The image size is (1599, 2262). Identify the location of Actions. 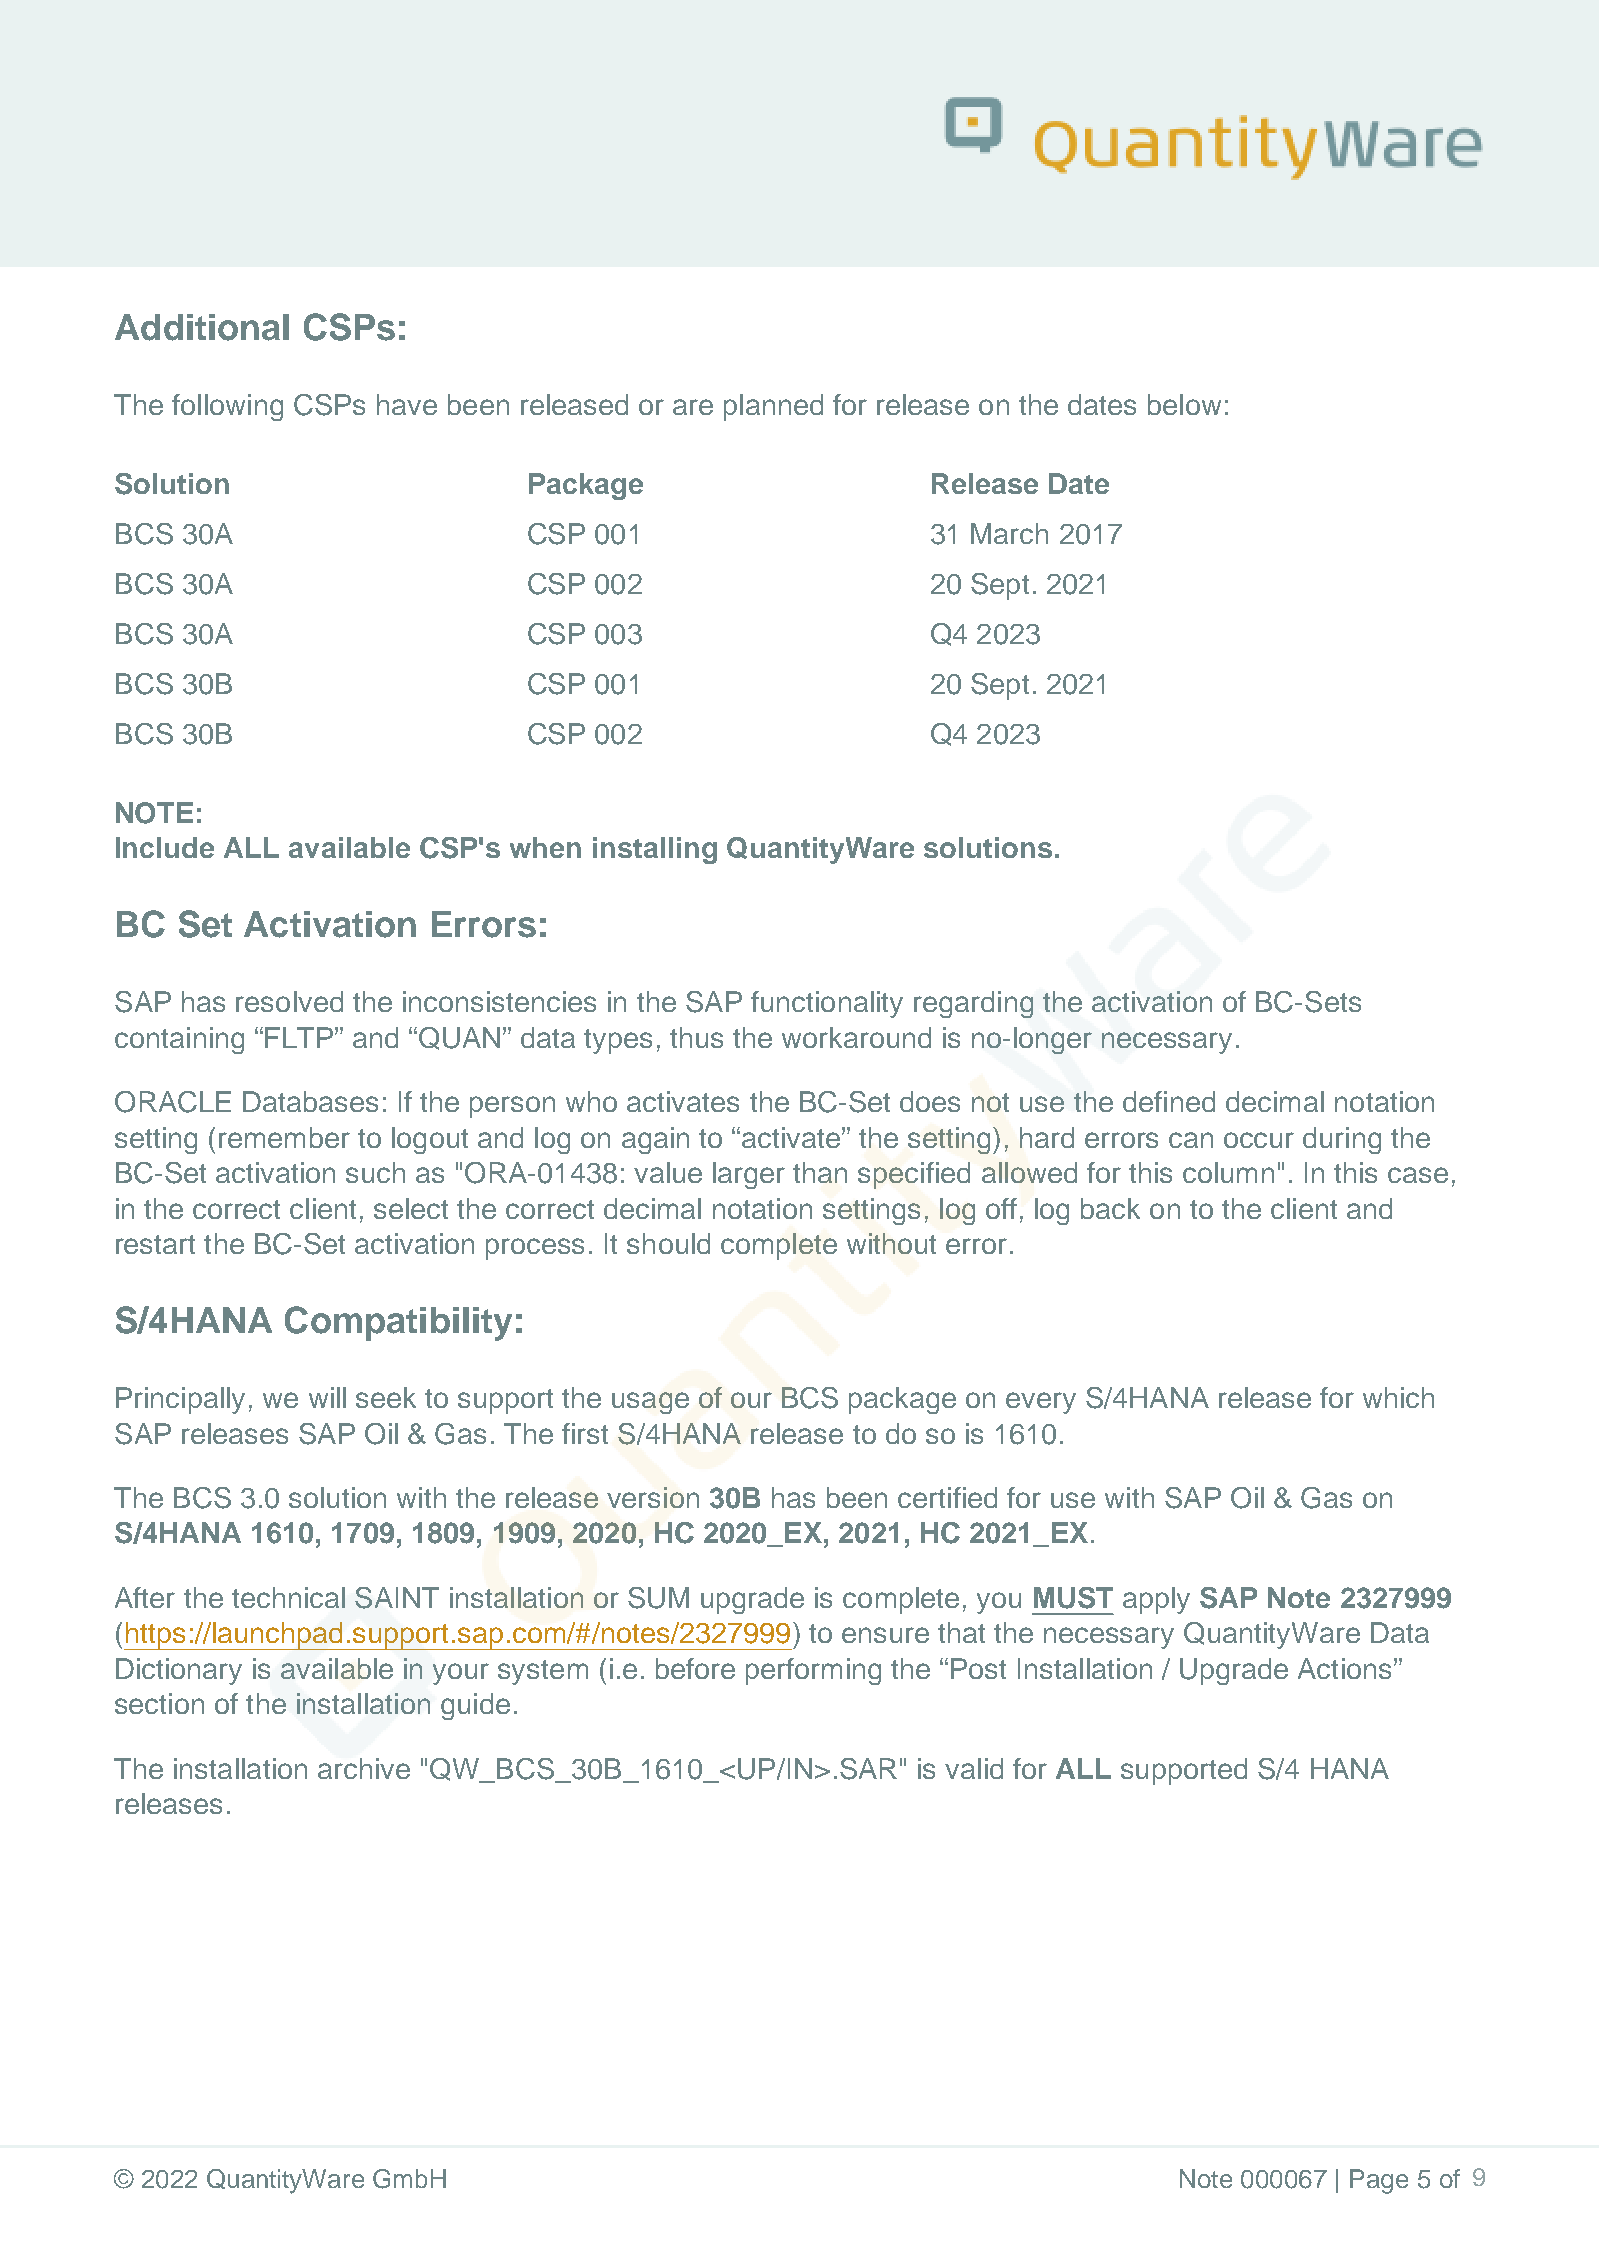
(1344, 1668).
